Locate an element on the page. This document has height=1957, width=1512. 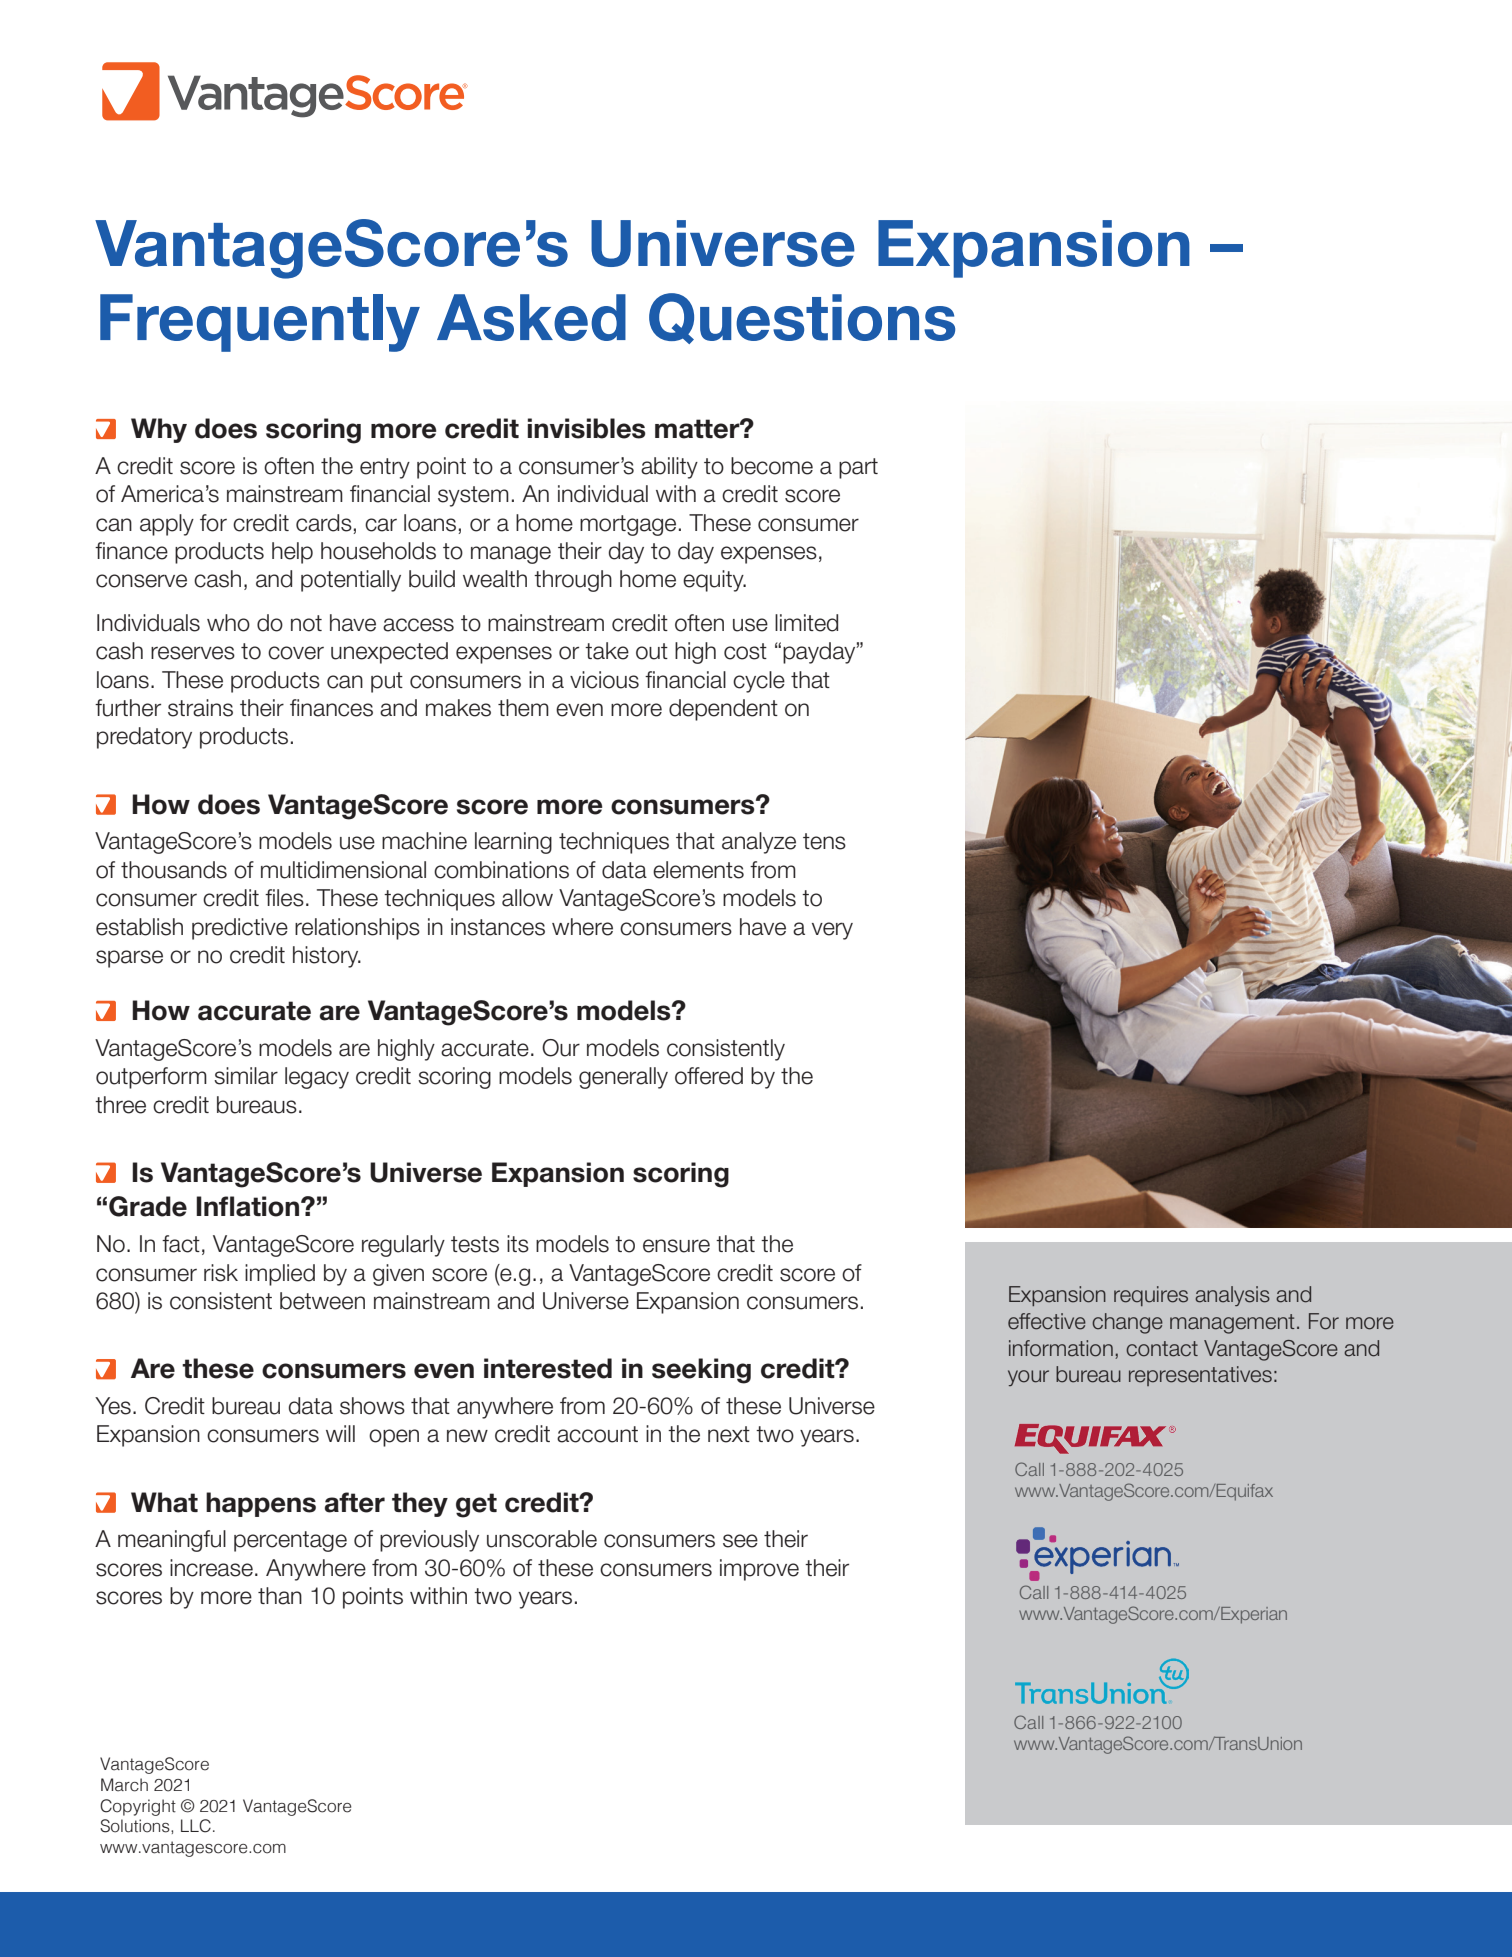
improve is located at coordinates (759, 1570).
